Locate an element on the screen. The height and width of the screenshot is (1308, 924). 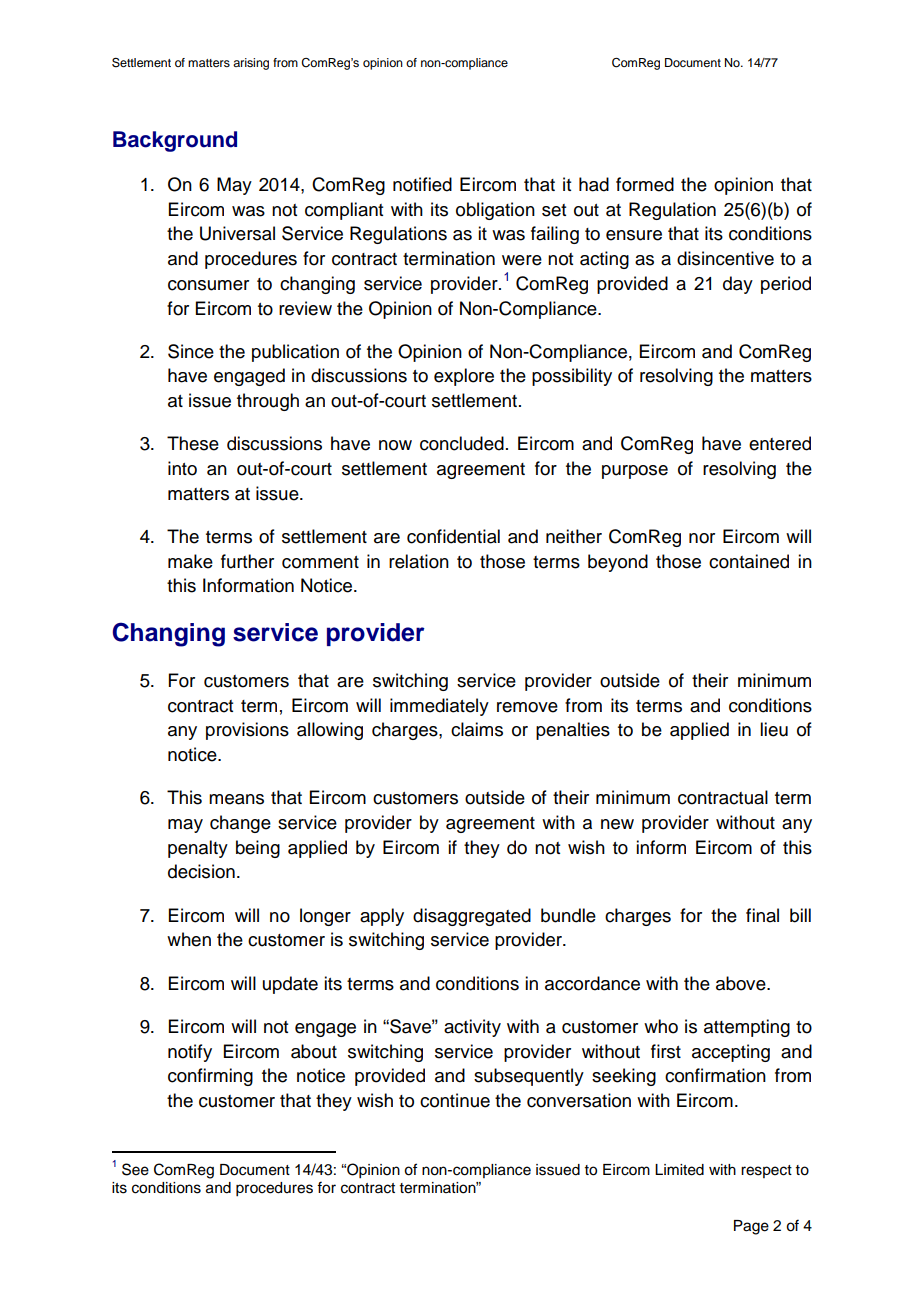
notified is located at coordinates (422, 184).
